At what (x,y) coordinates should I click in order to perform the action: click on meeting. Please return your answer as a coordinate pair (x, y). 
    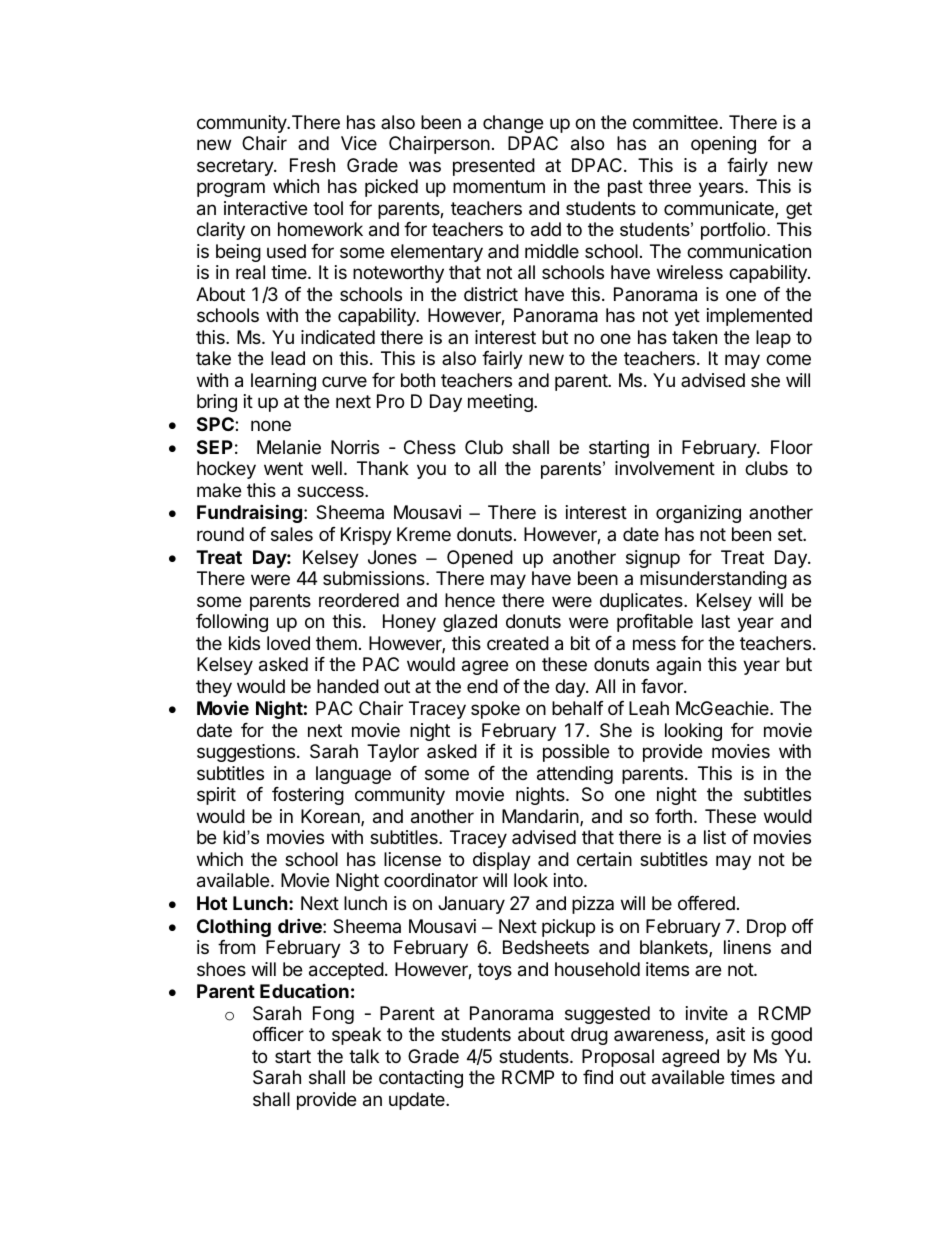
    Looking at the image, I should click on (501, 403).
